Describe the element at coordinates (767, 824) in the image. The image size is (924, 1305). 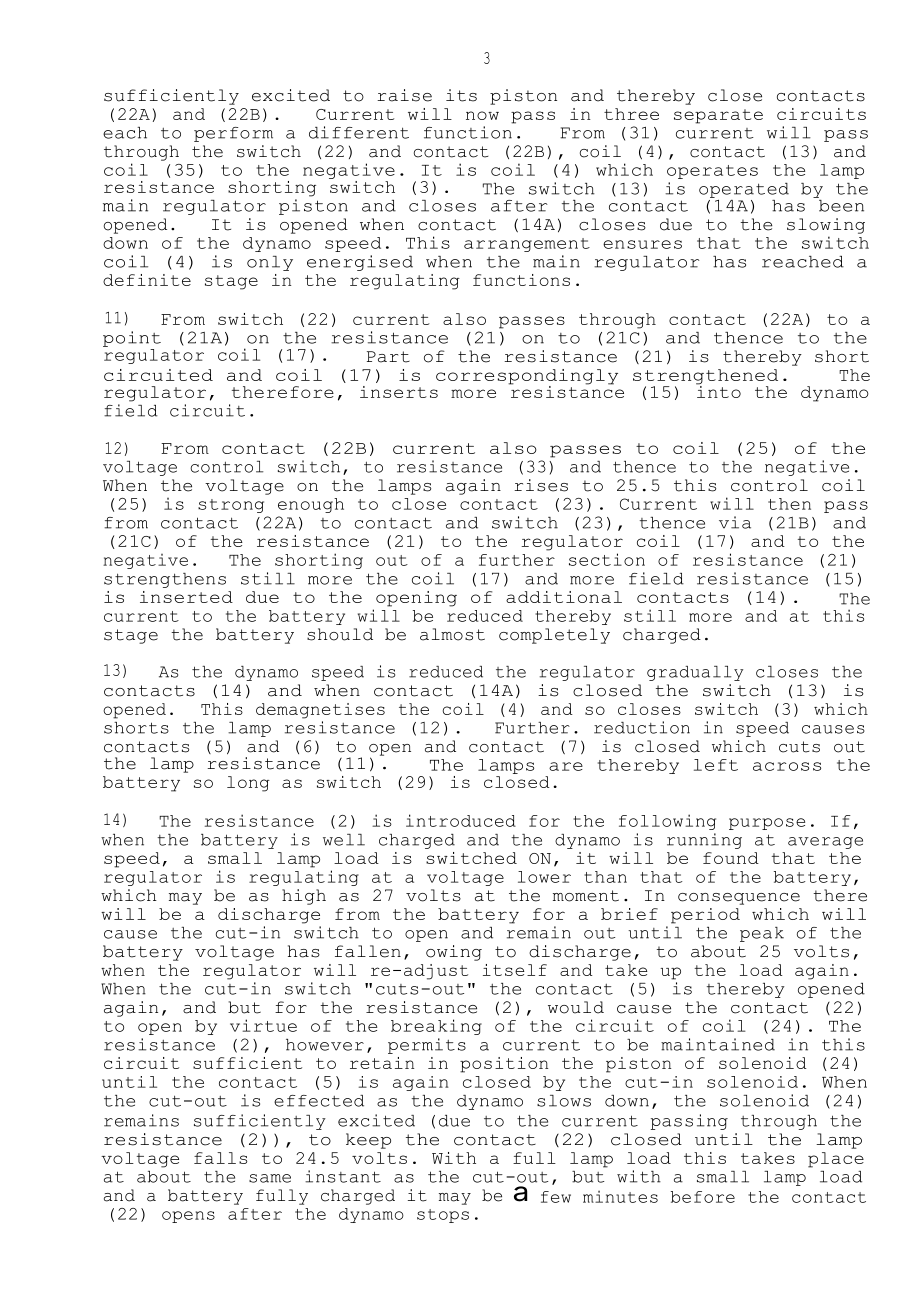
I see `purpose` at that location.
